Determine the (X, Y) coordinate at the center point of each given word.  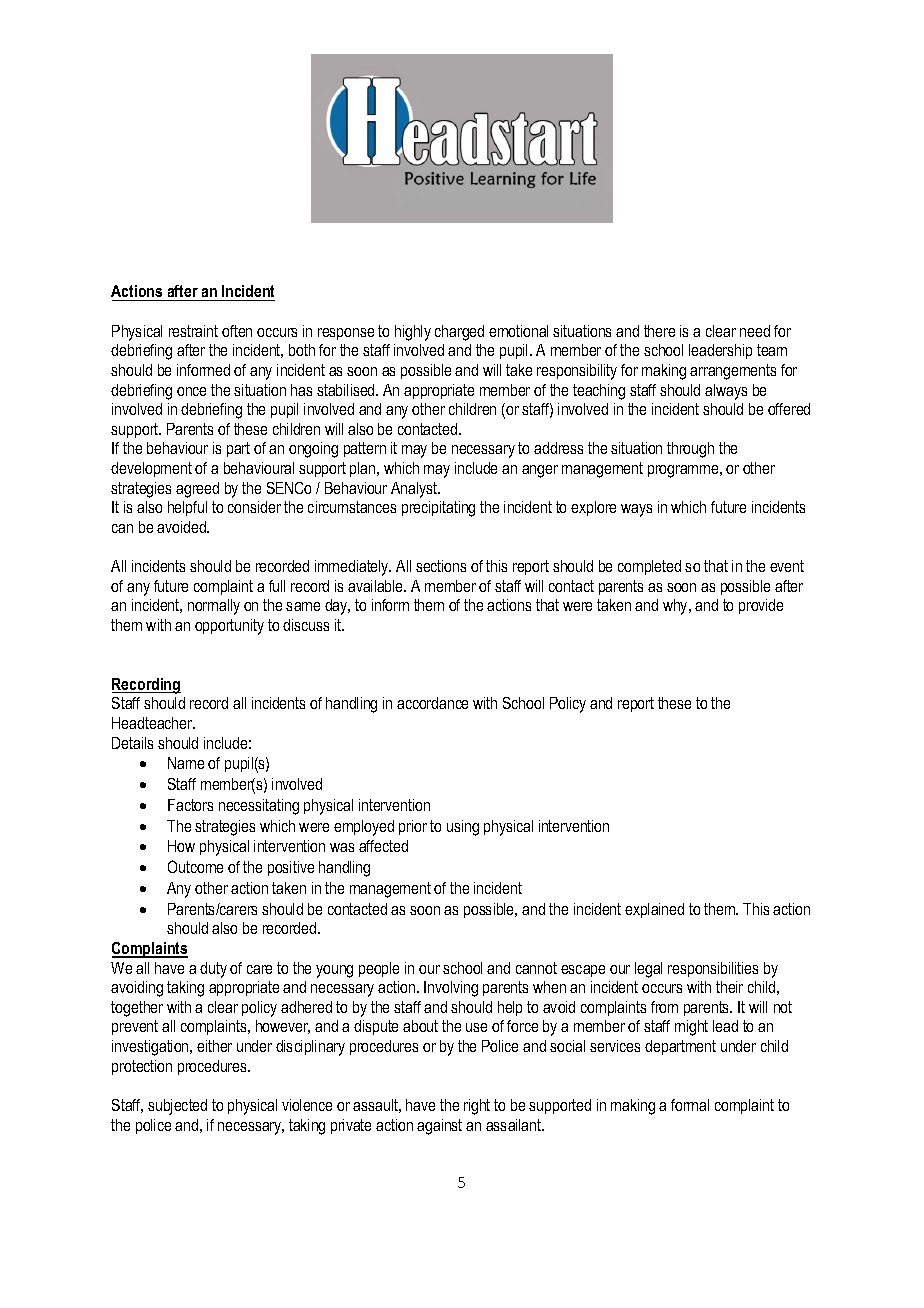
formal (690, 1105)
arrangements (733, 372)
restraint (193, 331)
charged (459, 333)
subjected (177, 1107)
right (477, 1107)
